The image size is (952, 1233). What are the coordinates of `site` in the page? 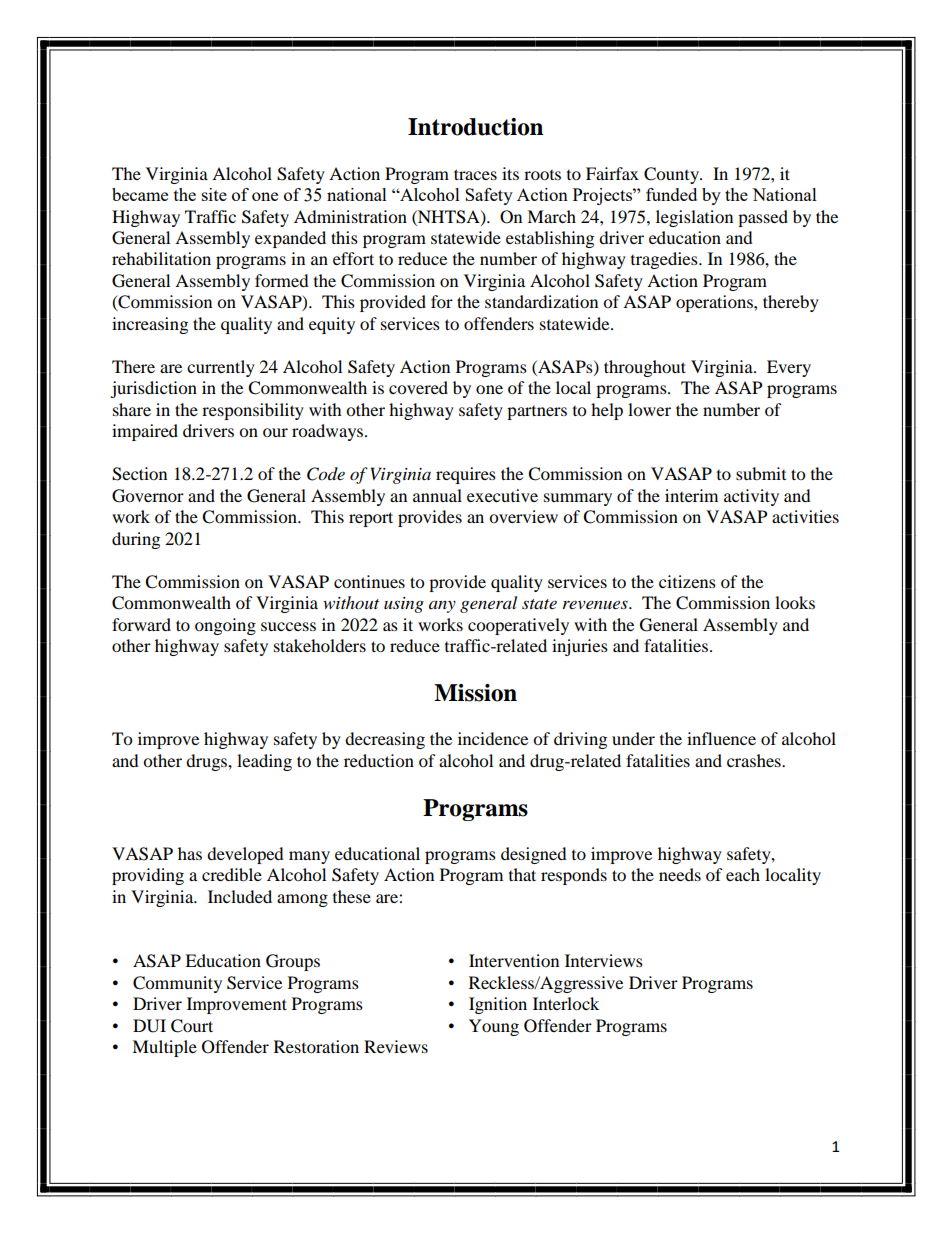 It's located at (214, 194).
